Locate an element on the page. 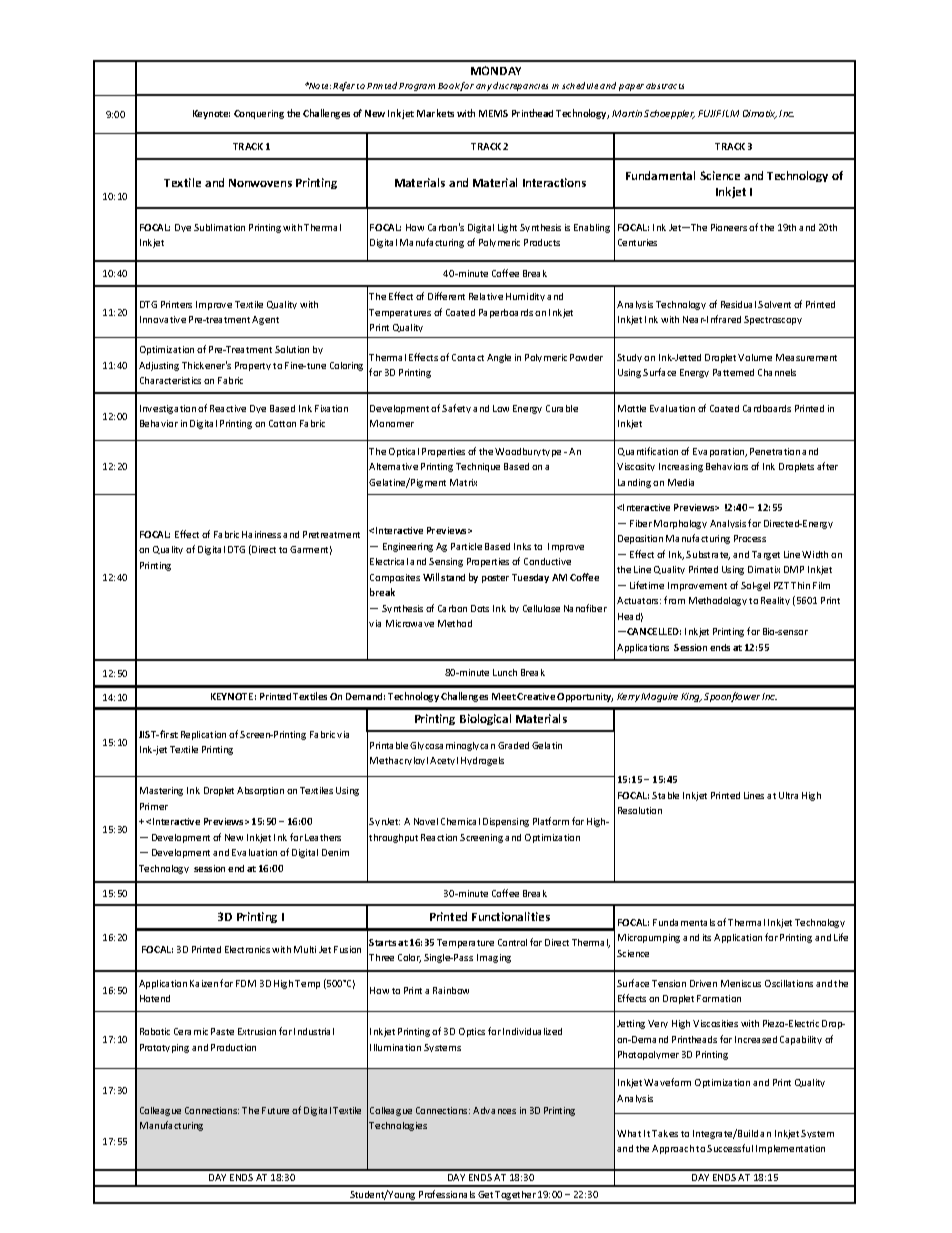 This page has height=1233, width=952. Ultra is located at coordinates (788, 795).
